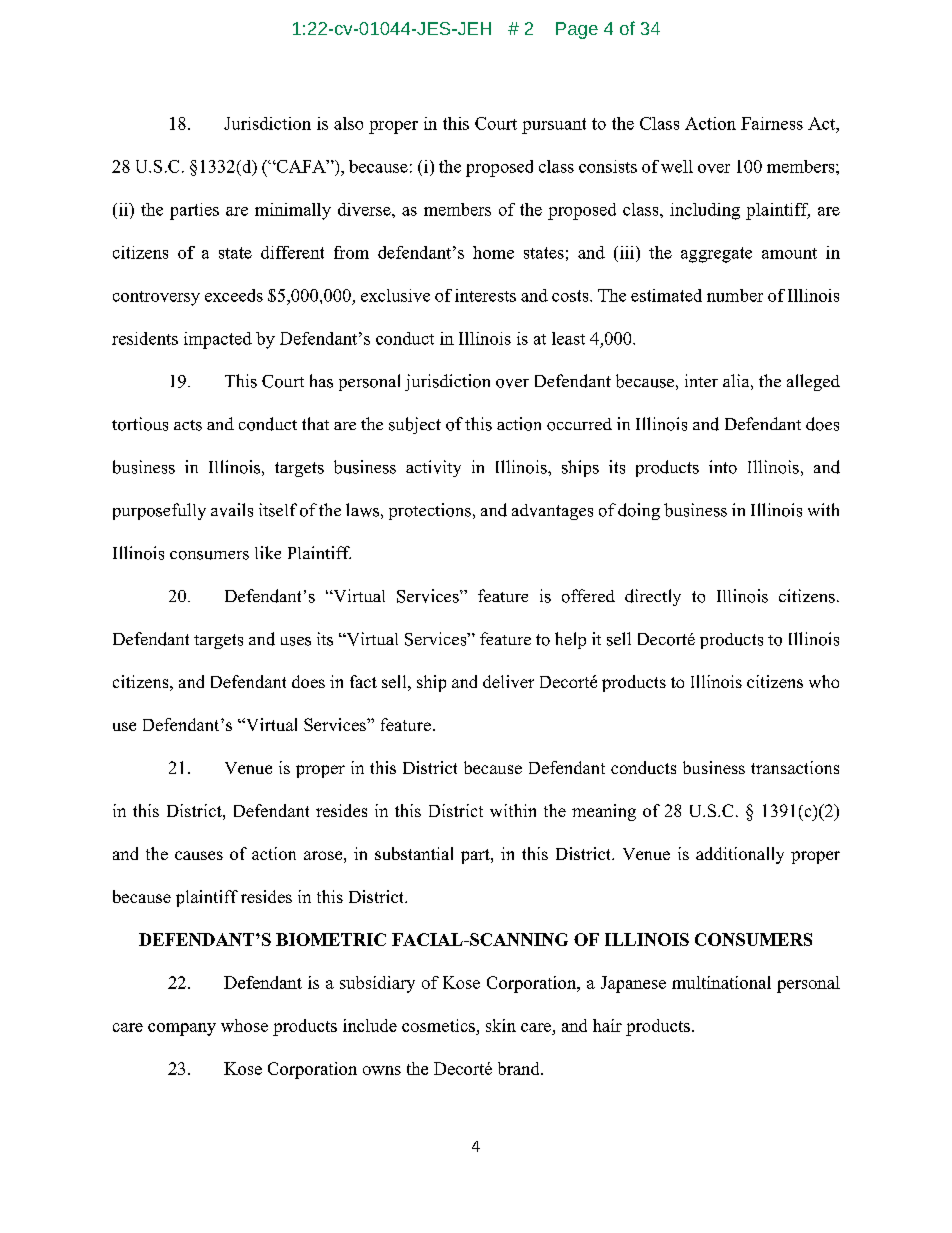 The height and width of the document is (1233, 952). I want to click on Page, so click(577, 30).
